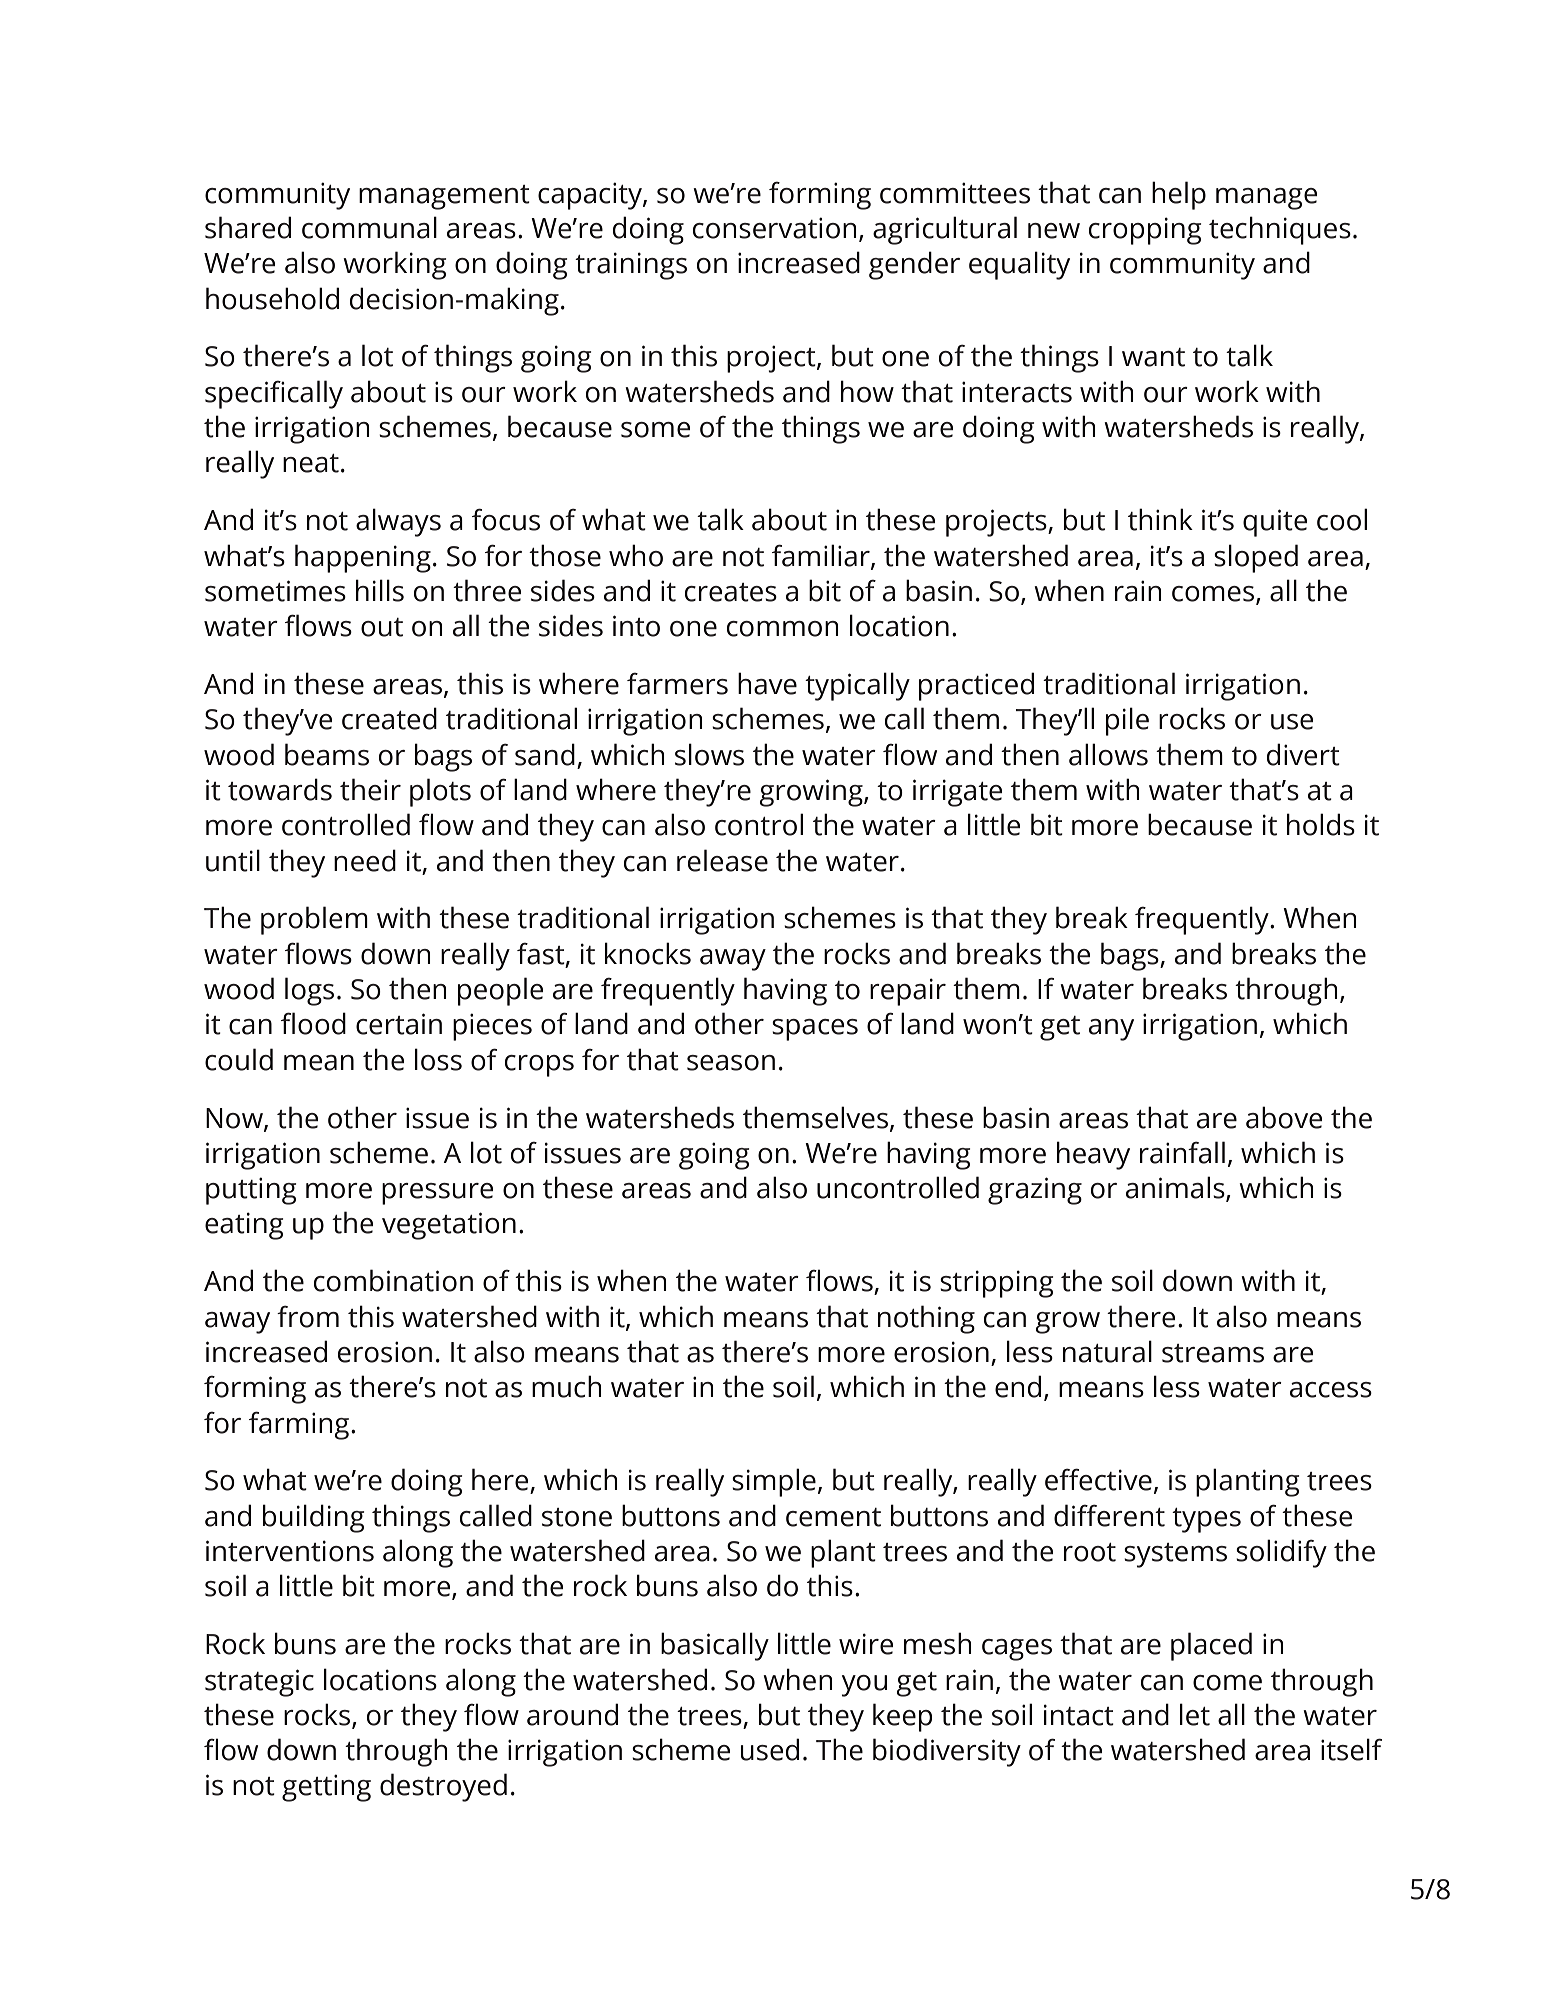 This image has height=1996, width=1542. I want to click on spaces, so click(815, 1030).
